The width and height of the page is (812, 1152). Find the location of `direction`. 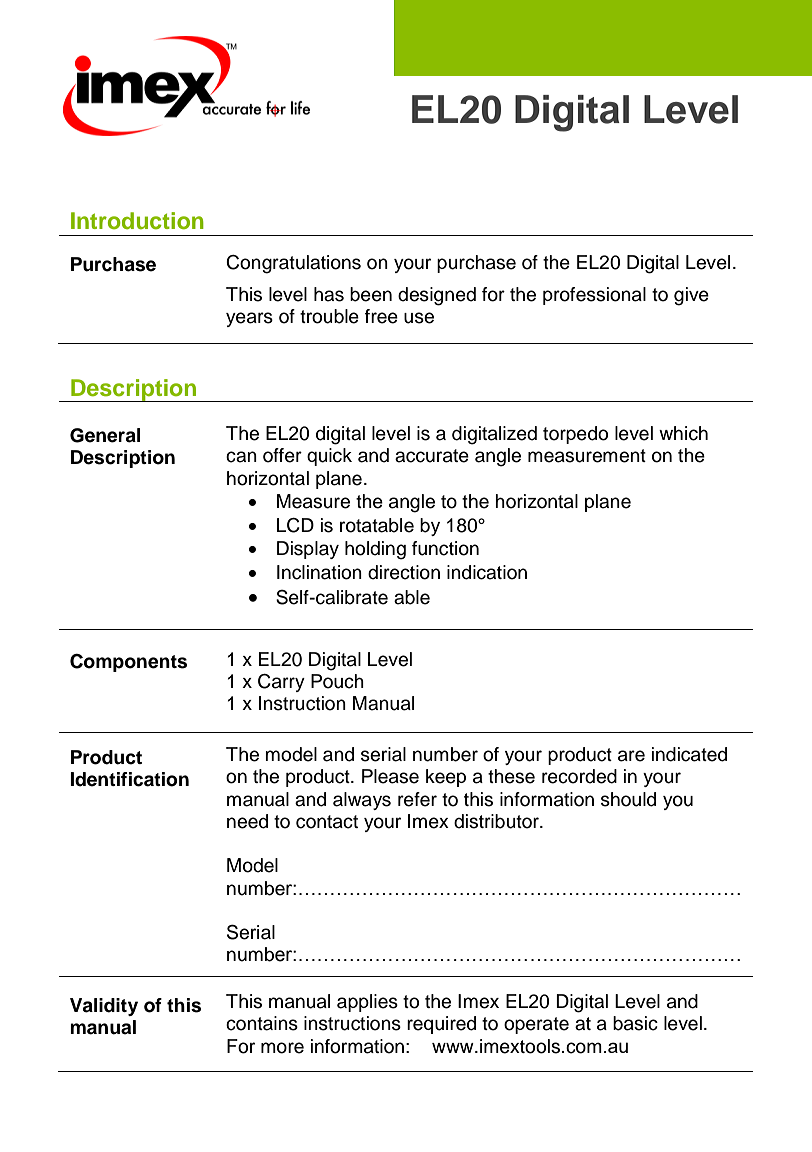

direction is located at coordinates (404, 572).
